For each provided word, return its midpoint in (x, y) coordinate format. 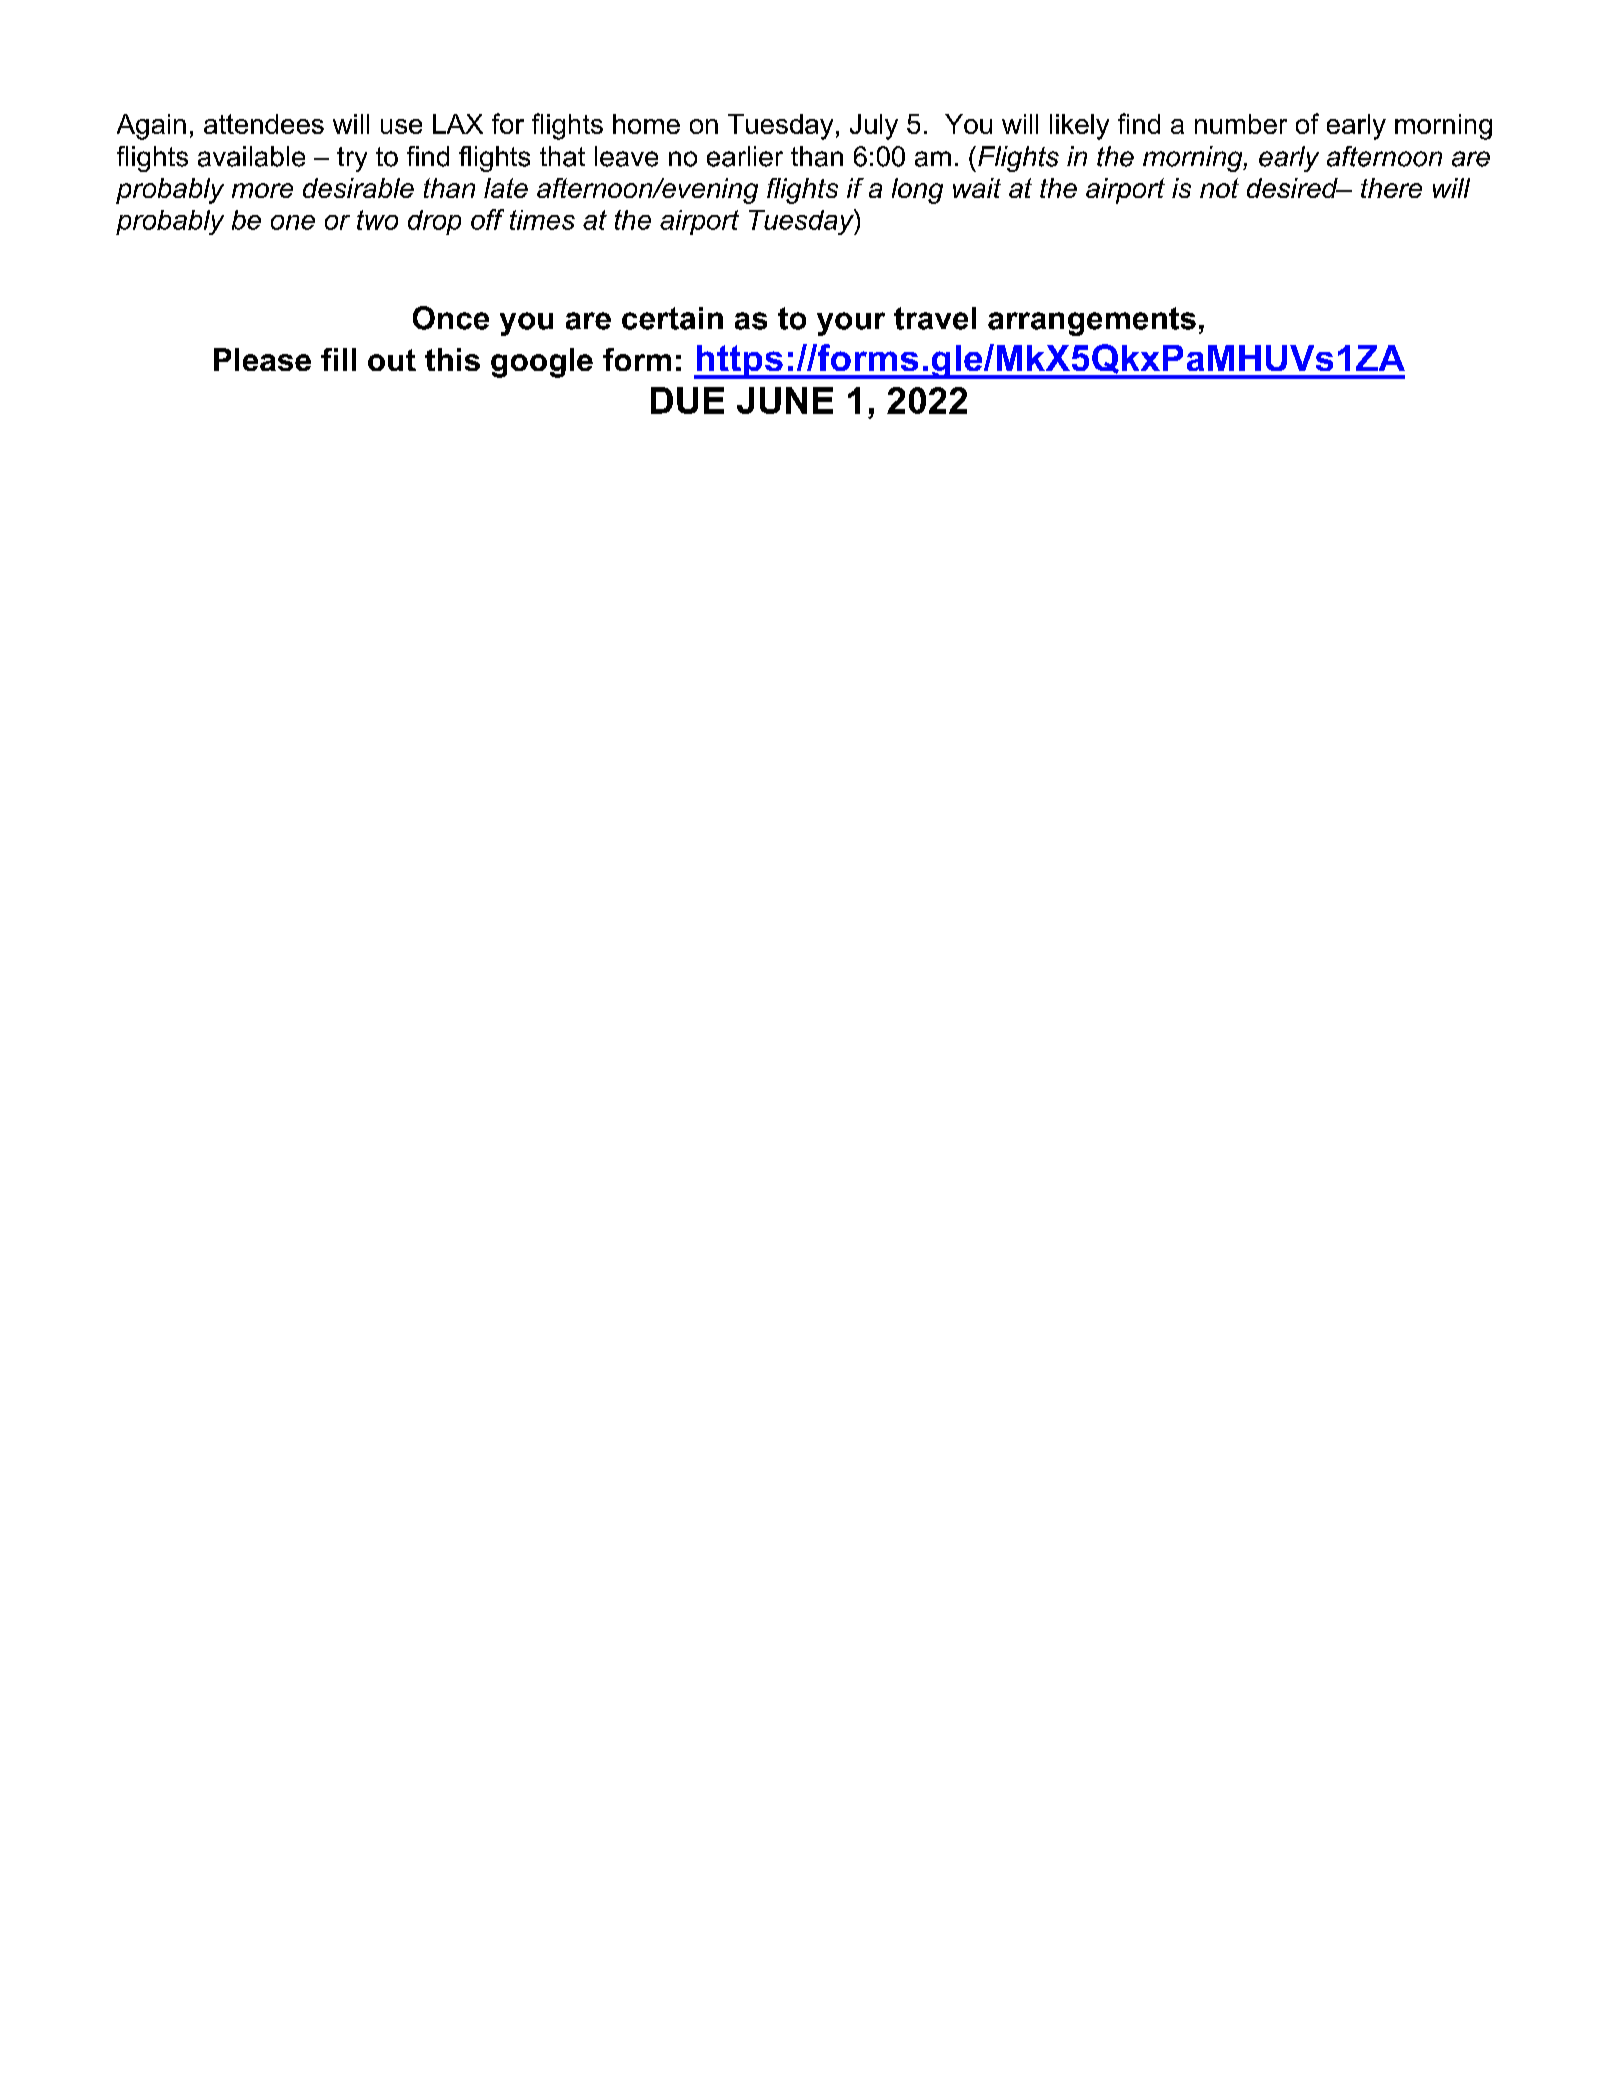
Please (262, 359)
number (1241, 124)
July (874, 127)
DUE (687, 400)
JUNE (785, 400)
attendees (264, 124)
